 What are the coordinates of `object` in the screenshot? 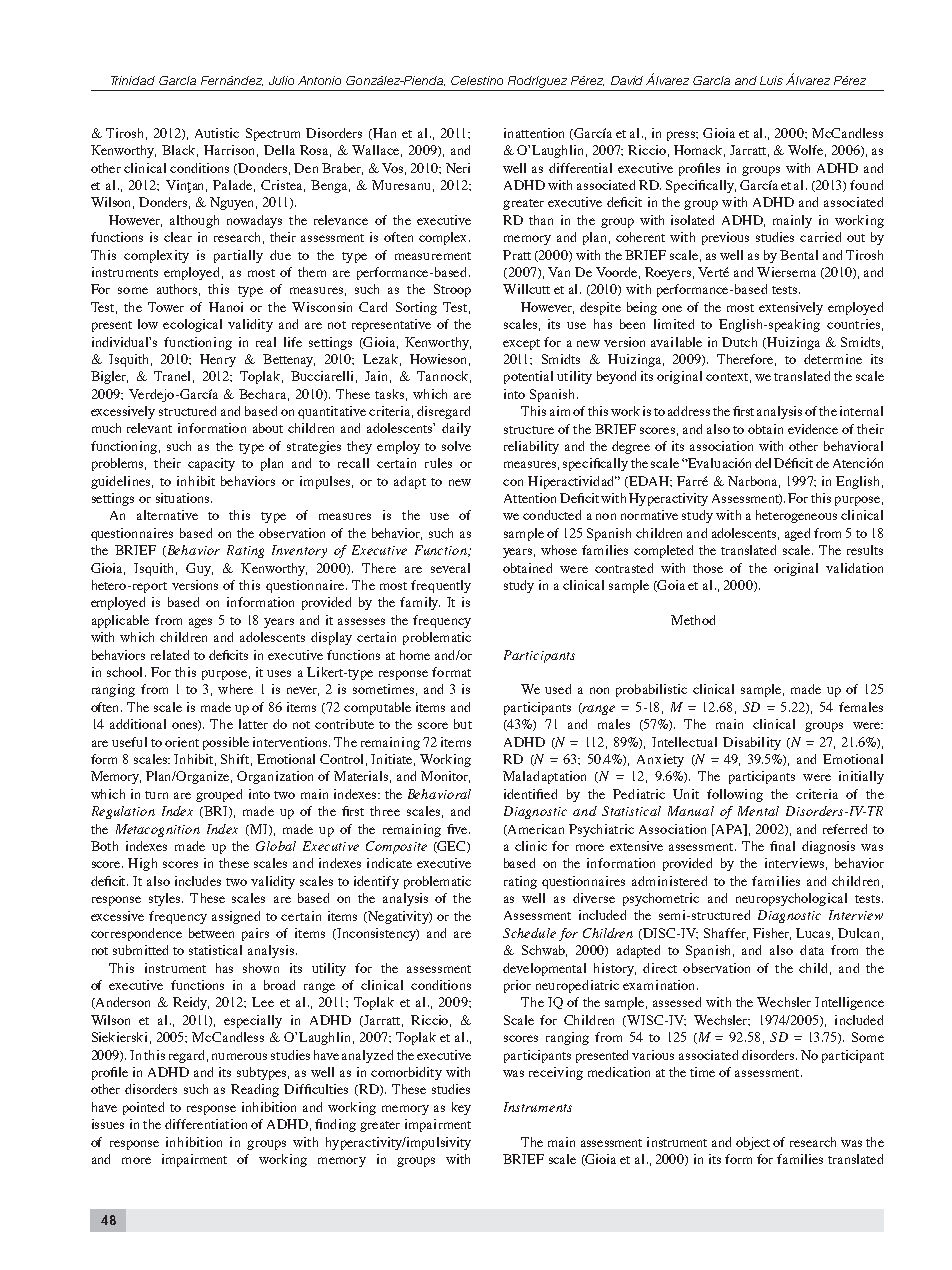 It's located at (753, 1143).
